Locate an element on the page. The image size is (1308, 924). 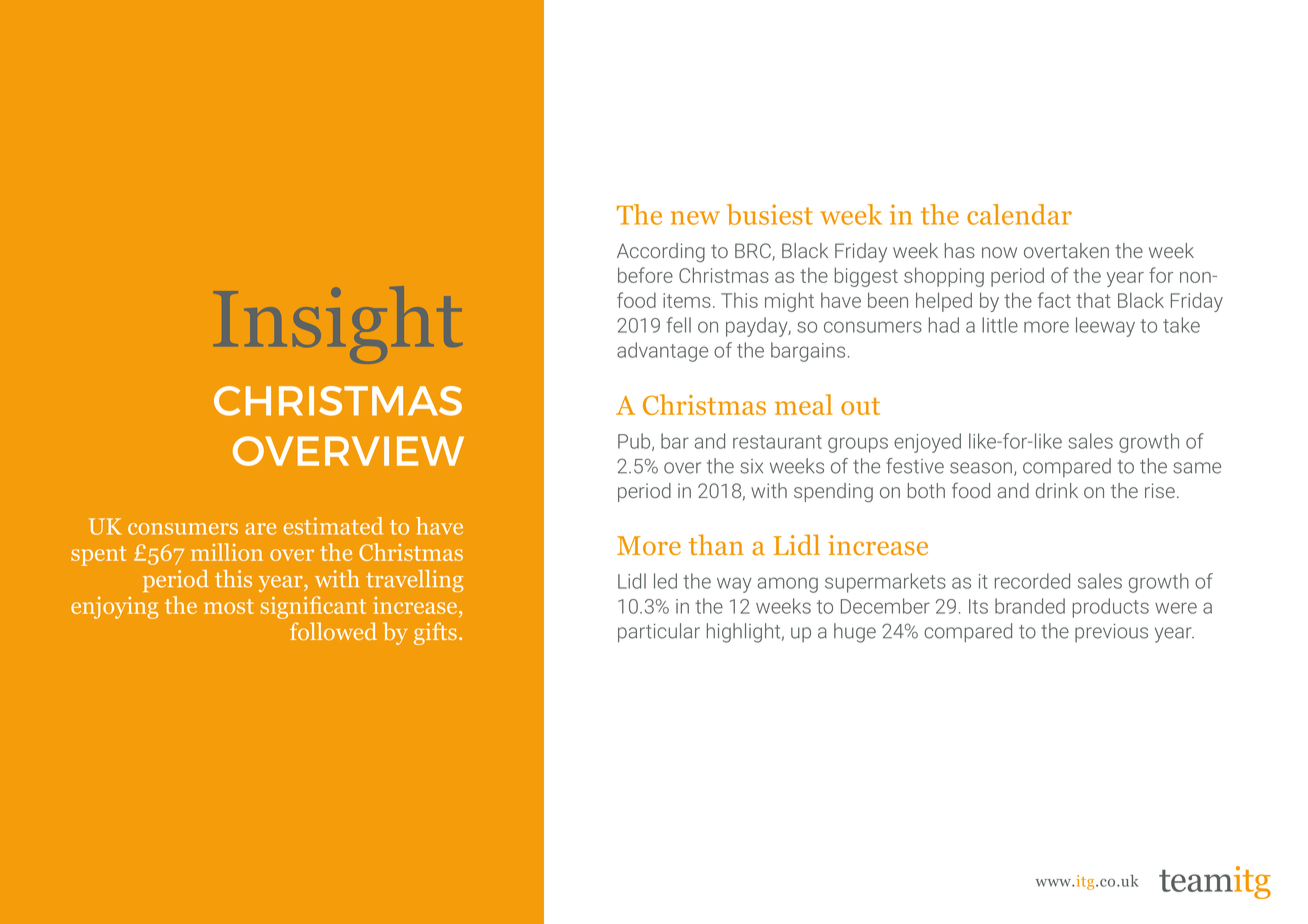
new is located at coordinates (695, 218).
